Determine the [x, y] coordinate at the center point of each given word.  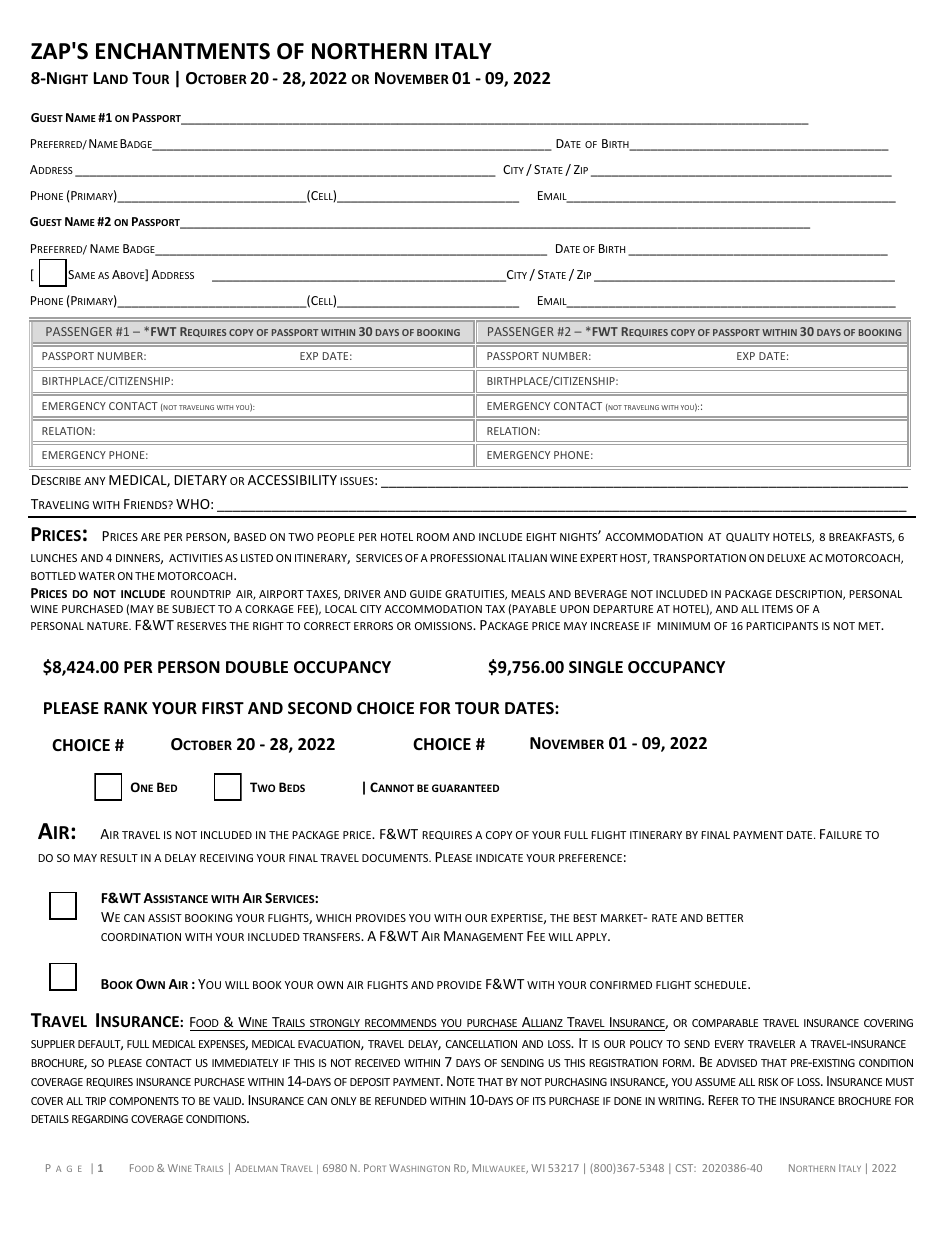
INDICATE [499, 858]
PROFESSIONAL [468, 558]
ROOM [433, 537]
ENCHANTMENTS [183, 51]
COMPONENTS [144, 1101]
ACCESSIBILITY [292, 480]
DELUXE [786, 558]
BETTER [725, 918]
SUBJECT [193, 609]
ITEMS [777, 609]
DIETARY [201, 480]
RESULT [119, 858]
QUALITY [748, 537]
